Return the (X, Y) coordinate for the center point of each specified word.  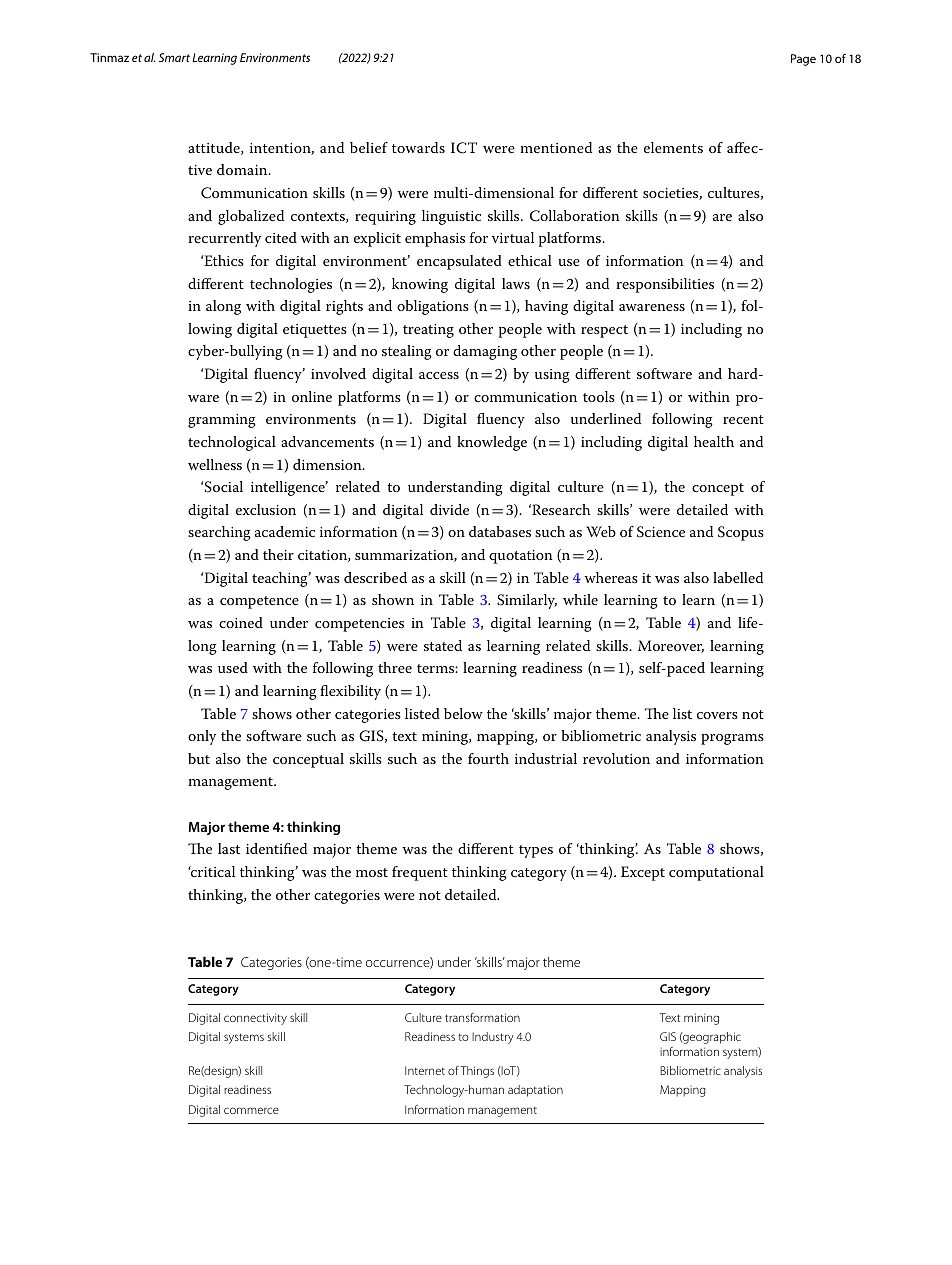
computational (716, 873)
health (714, 441)
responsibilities (665, 285)
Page (803, 60)
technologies (291, 285)
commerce (251, 1110)
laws (516, 283)
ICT (464, 148)
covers (717, 715)
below (463, 713)
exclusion (266, 509)
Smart (174, 57)
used (233, 667)
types (536, 851)
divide (449, 509)
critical (211, 871)
